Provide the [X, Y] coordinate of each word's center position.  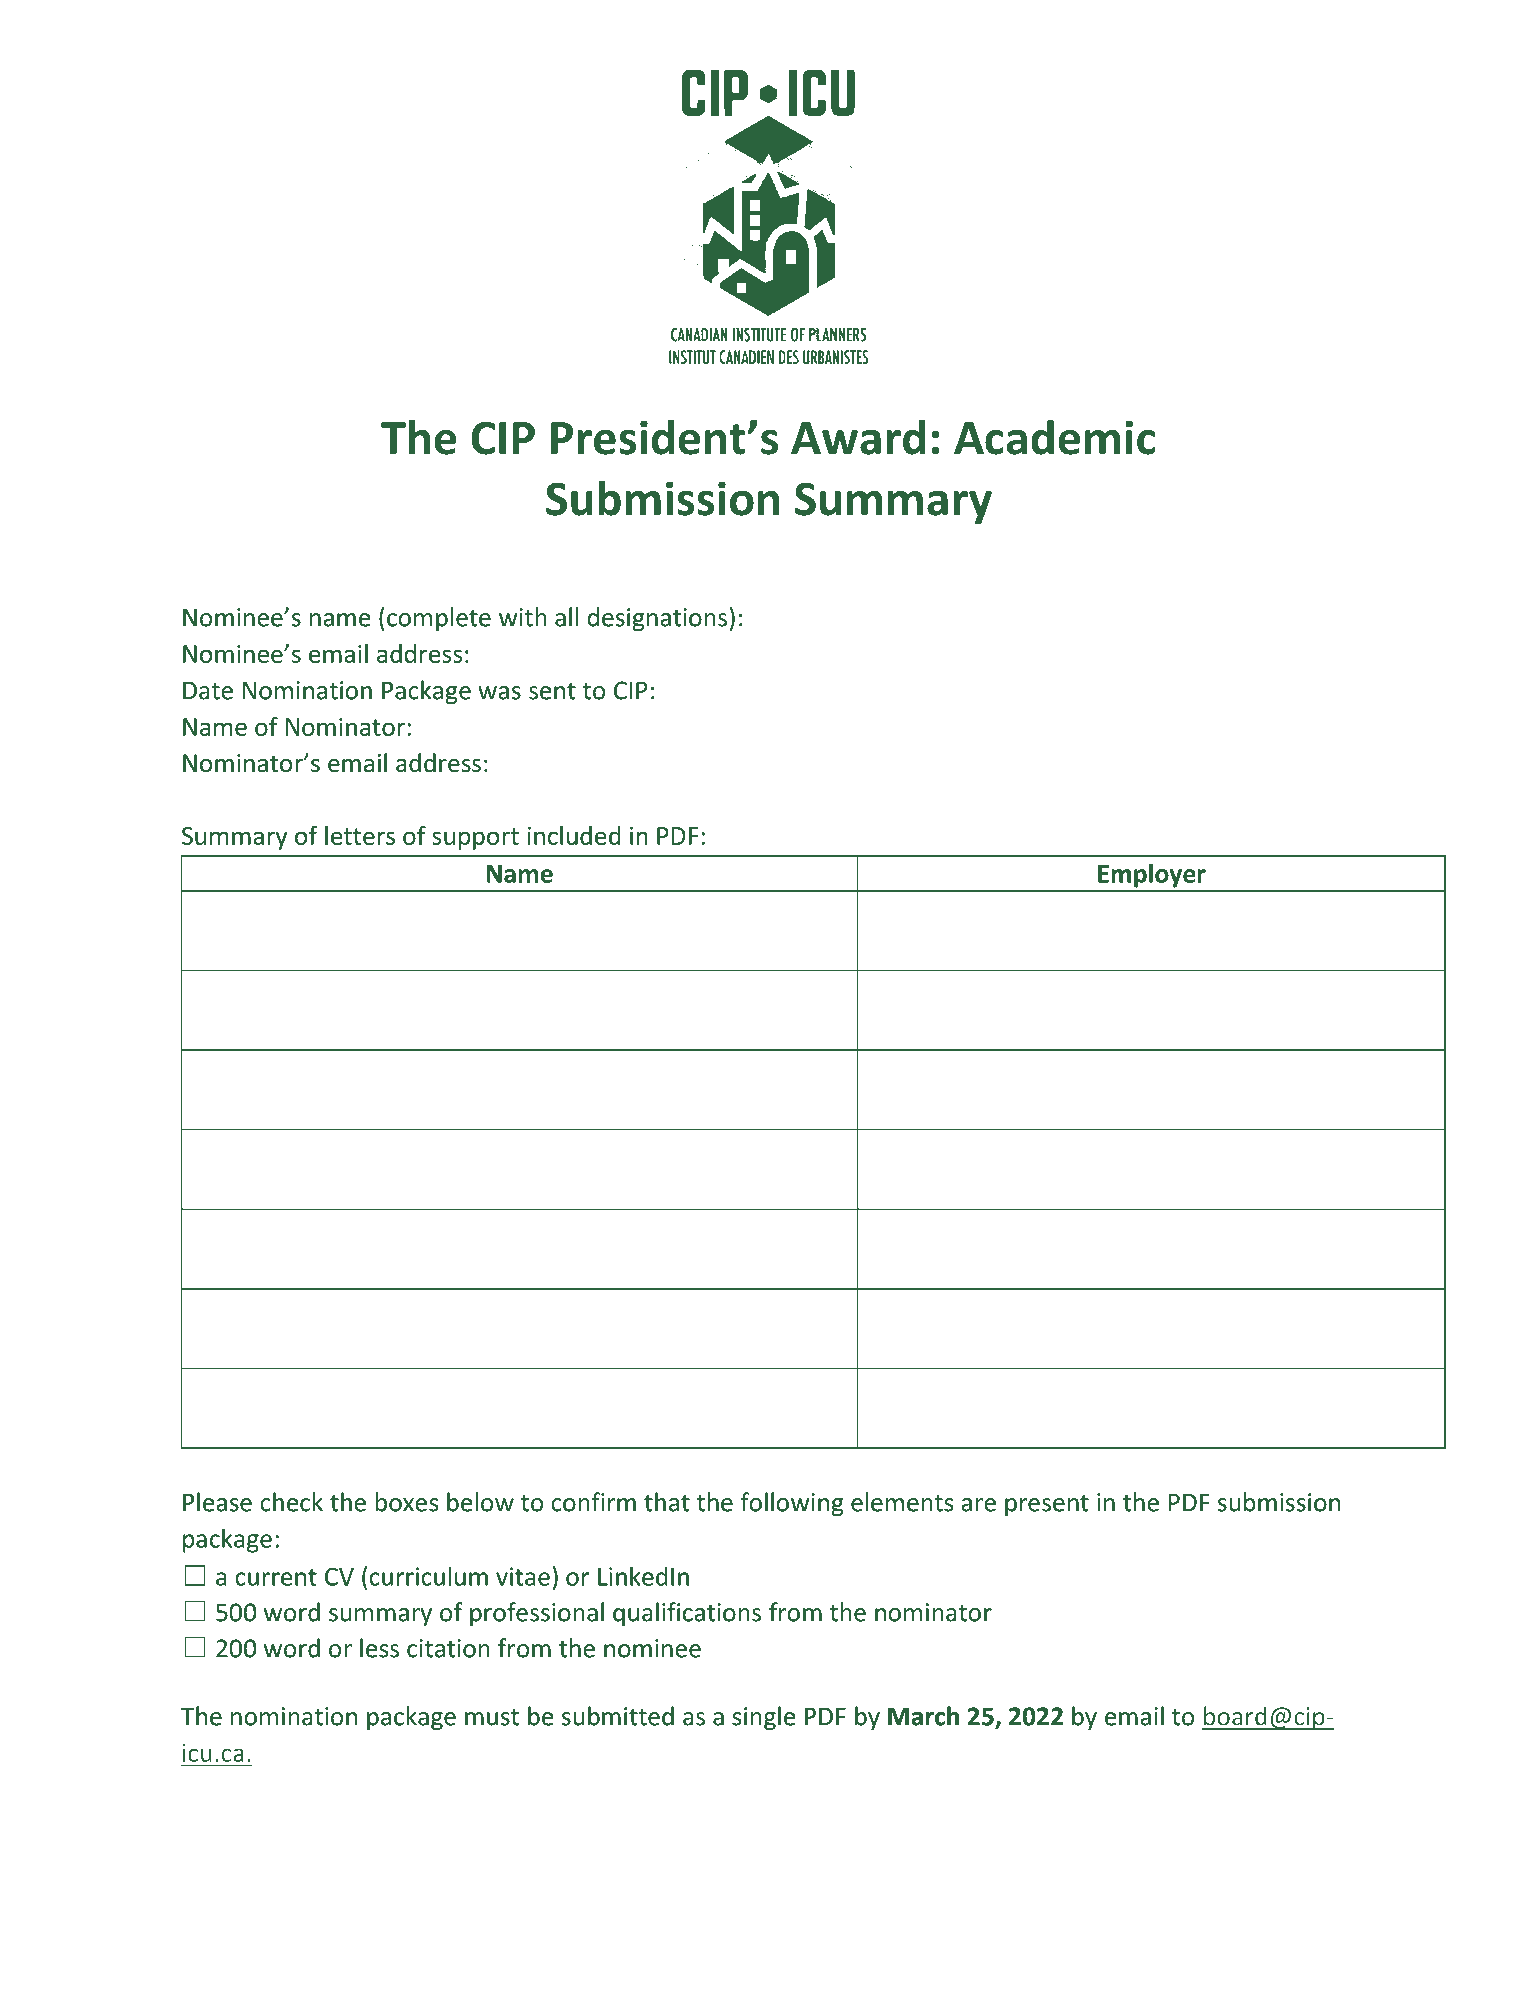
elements [902, 1502]
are [978, 1505]
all [566, 617]
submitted [618, 1716]
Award [858, 437]
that [667, 1502]
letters [360, 835]
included [574, 835]
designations [657, 619]
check [291, 1502]
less [379, 1648]
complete [439, 619]
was [499, 693]
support [475, 839]
